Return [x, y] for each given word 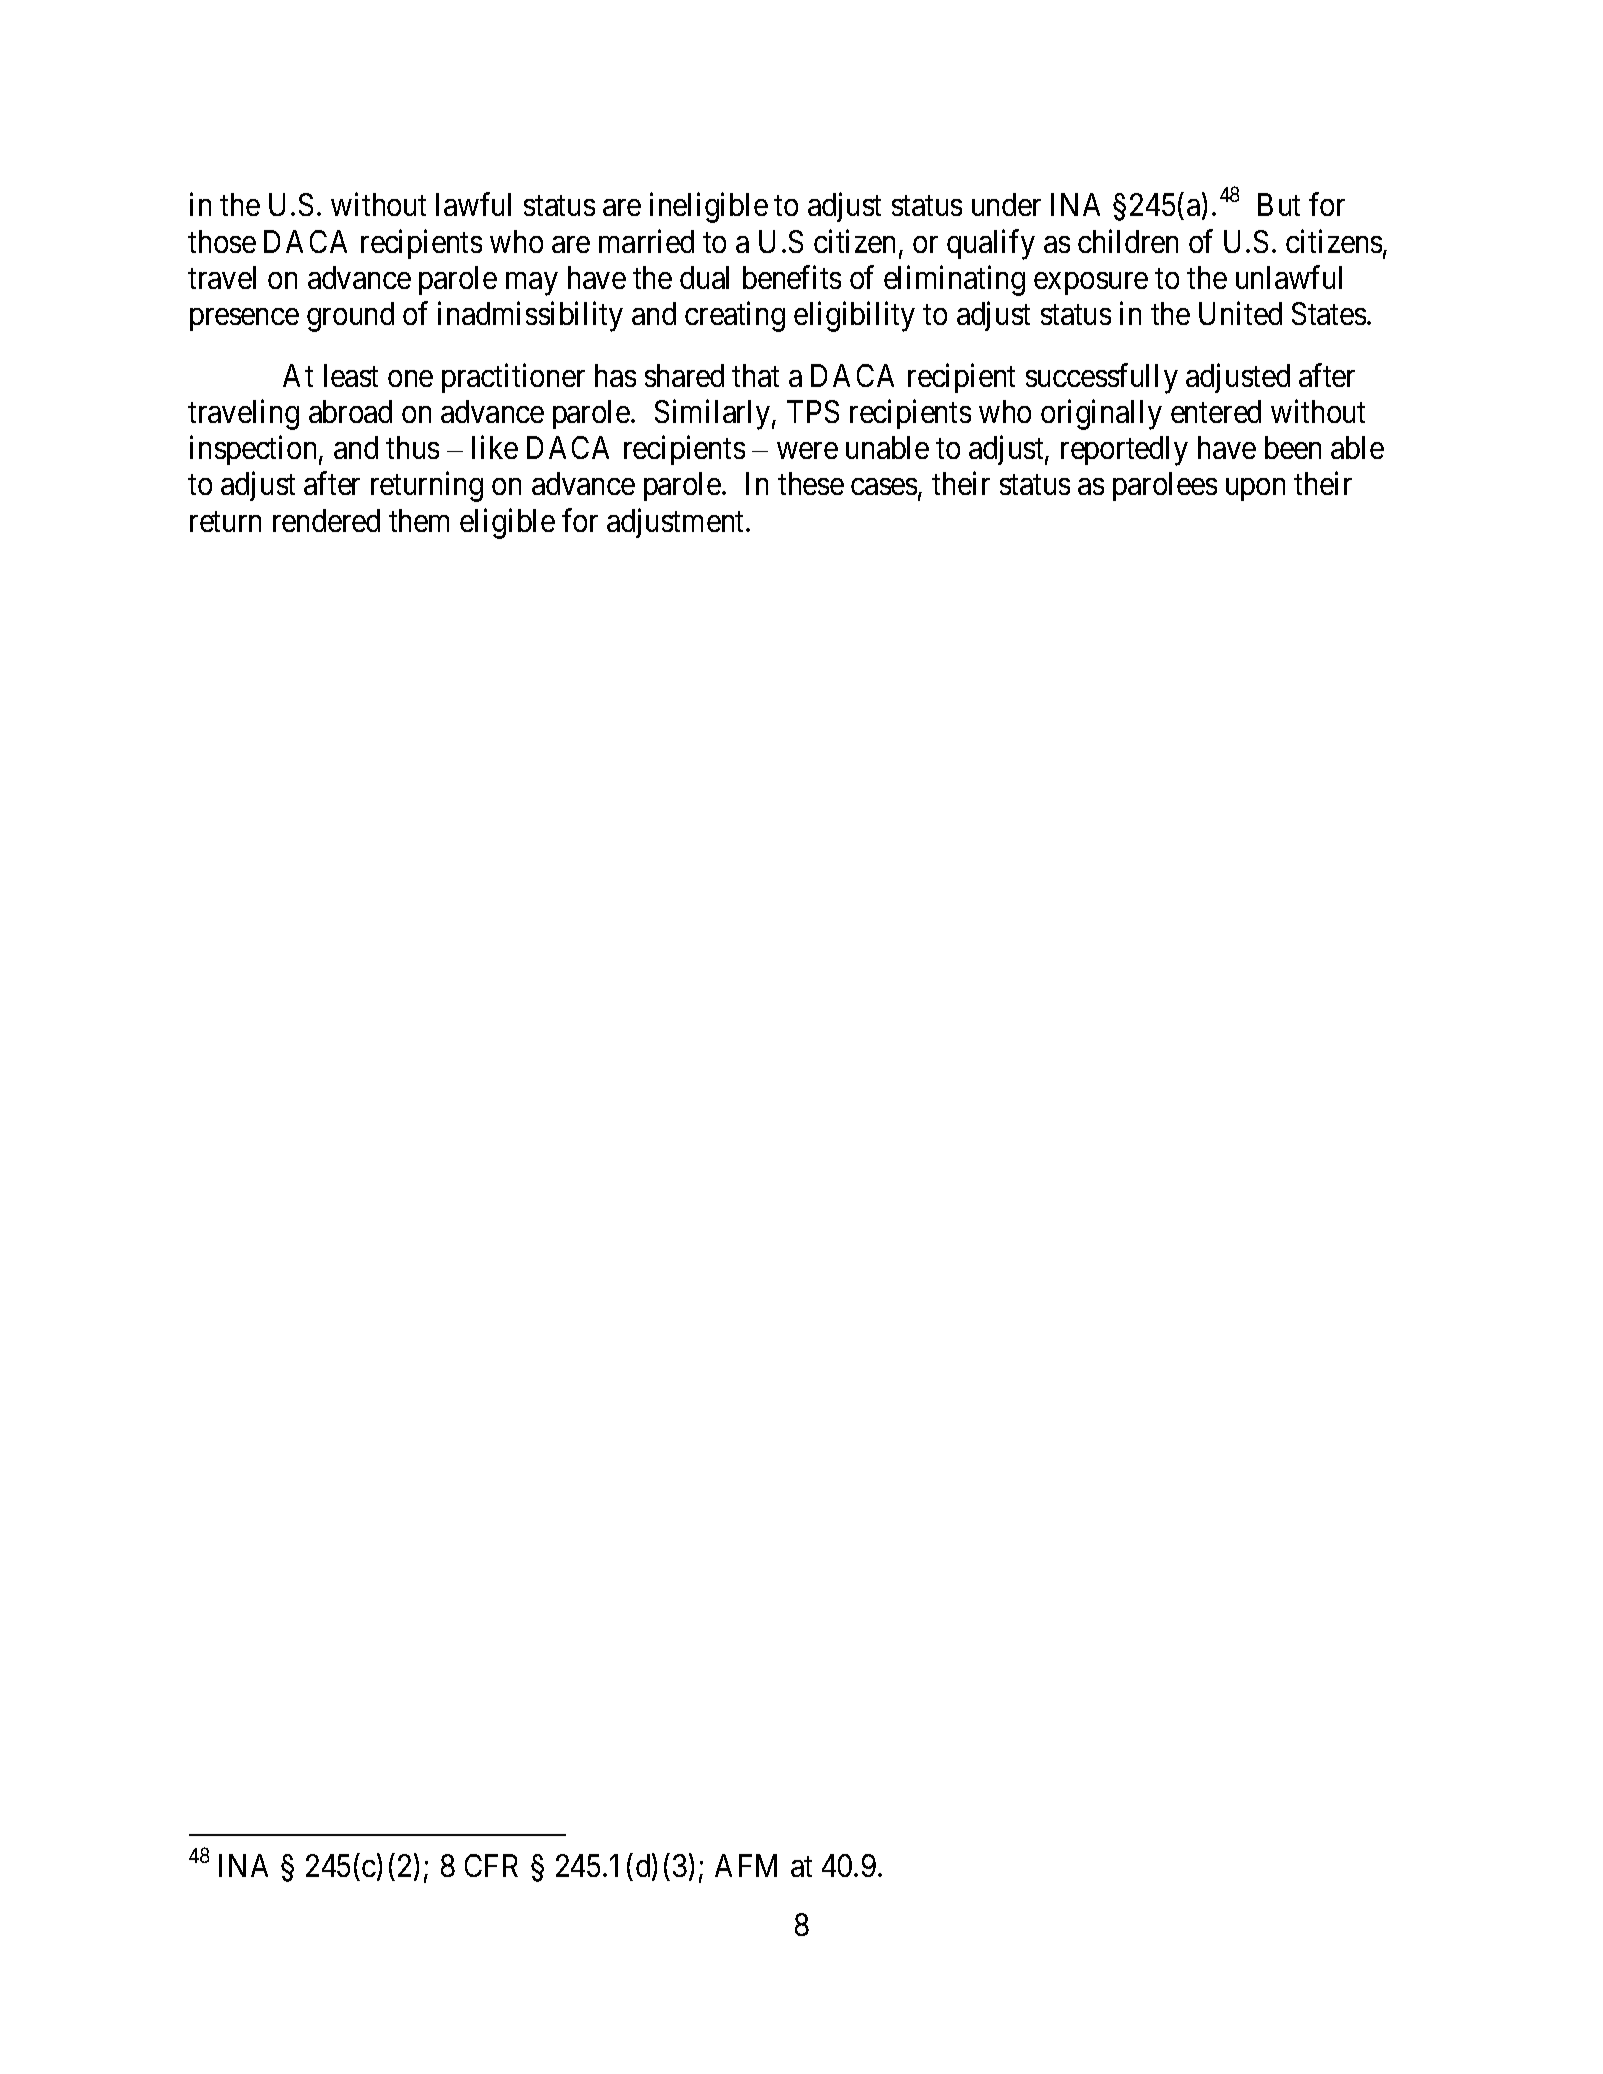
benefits [792, 277]
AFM [746, 1865]
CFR [491, 1865]
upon [1255, 490]
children [1128, 241]
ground [350, 317]
